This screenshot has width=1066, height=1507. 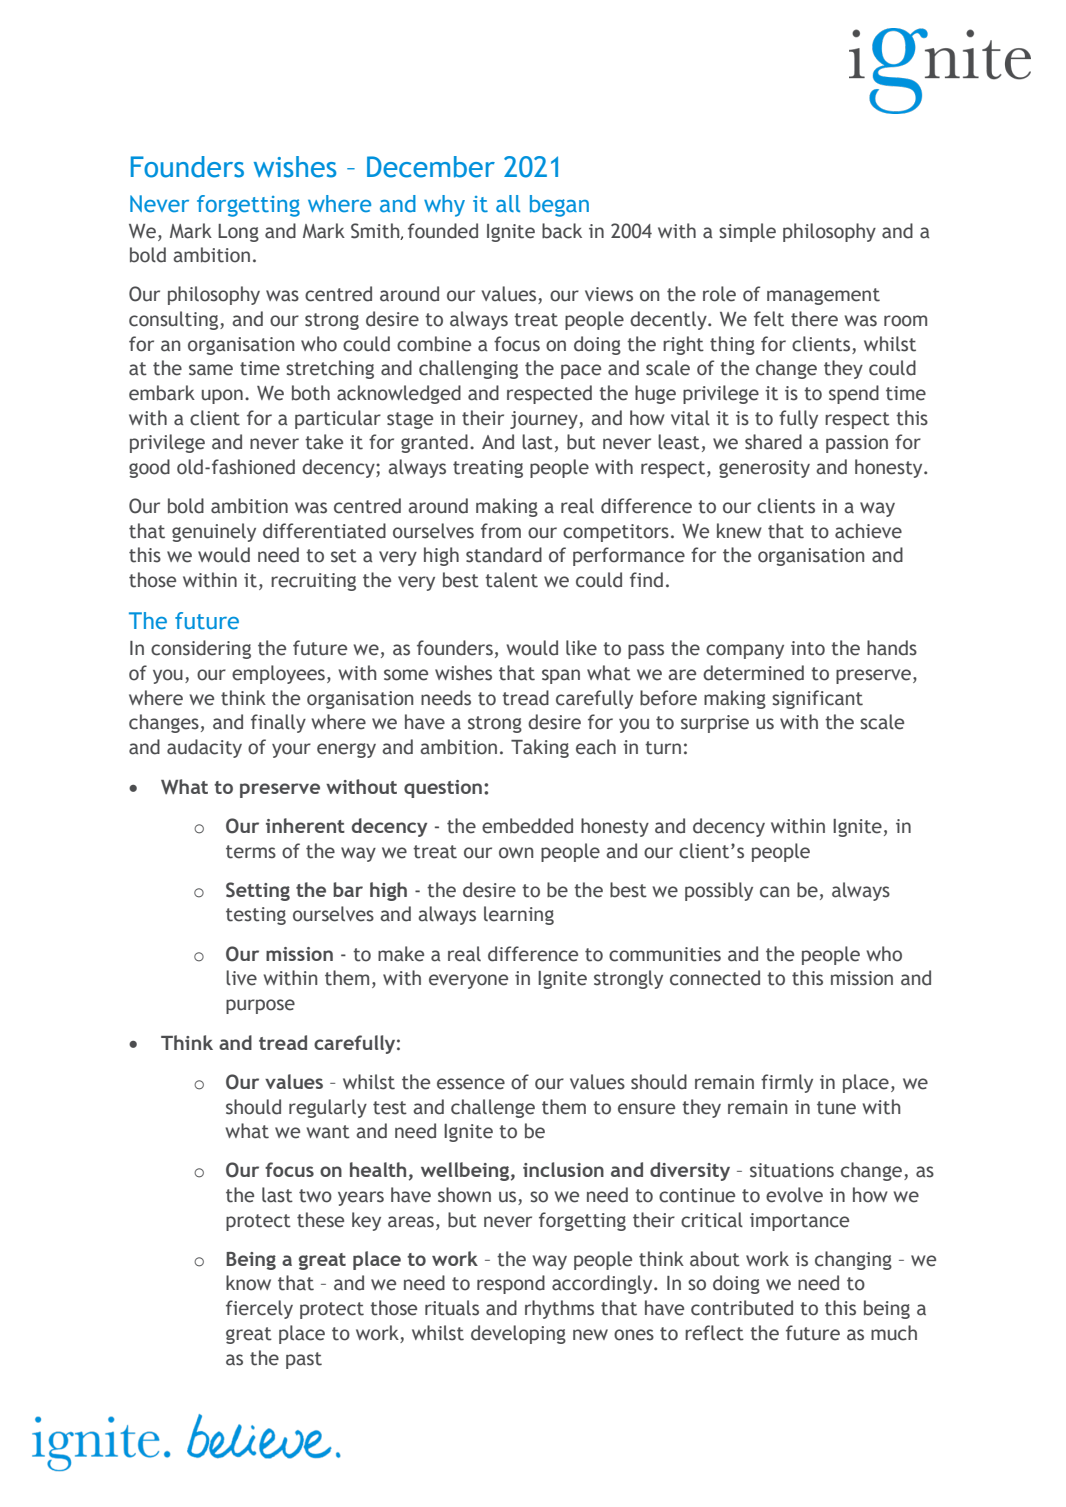 What do you see at coordinates (259, 1309) in the screenshot?
I see `fiercely` at bounding box center [259, 1309].
